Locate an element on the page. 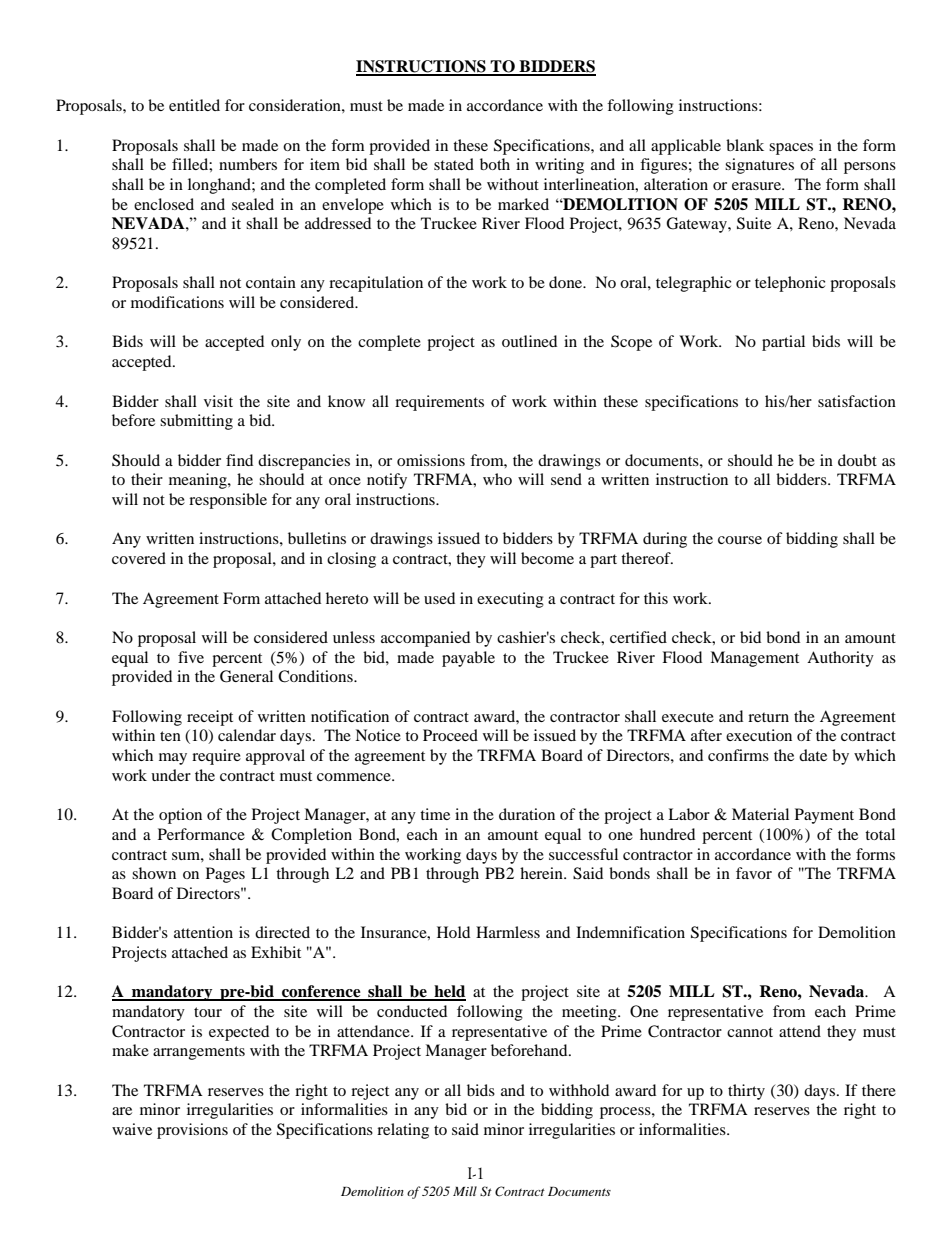 Image resolution: width=952 pixels, height=1233 pixels. provisions is located at coordinates (192, 1131).
